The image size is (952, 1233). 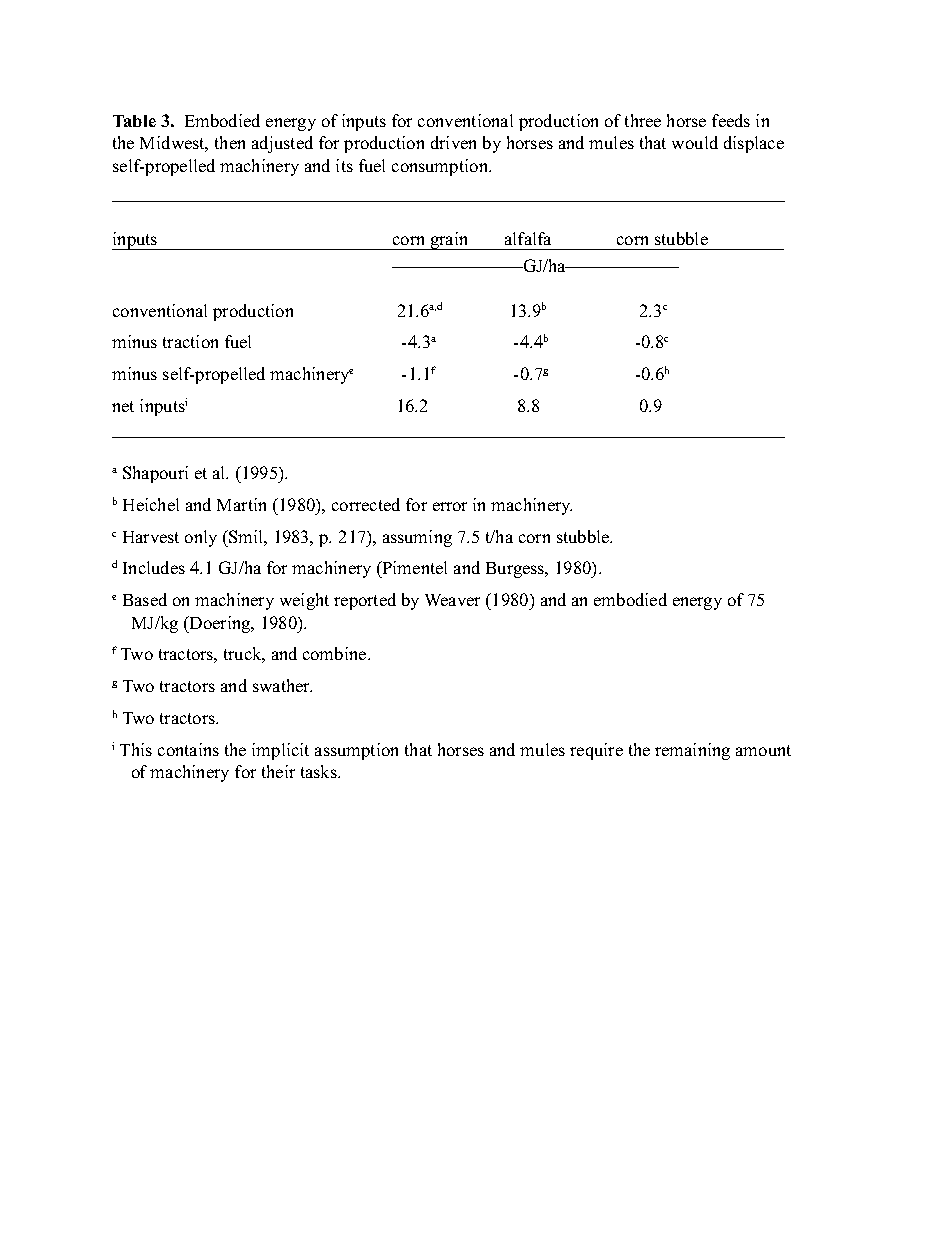 What do you see at coordinates (453, 142) in the document?
I see `driven` at bounding box center [453, 142].
